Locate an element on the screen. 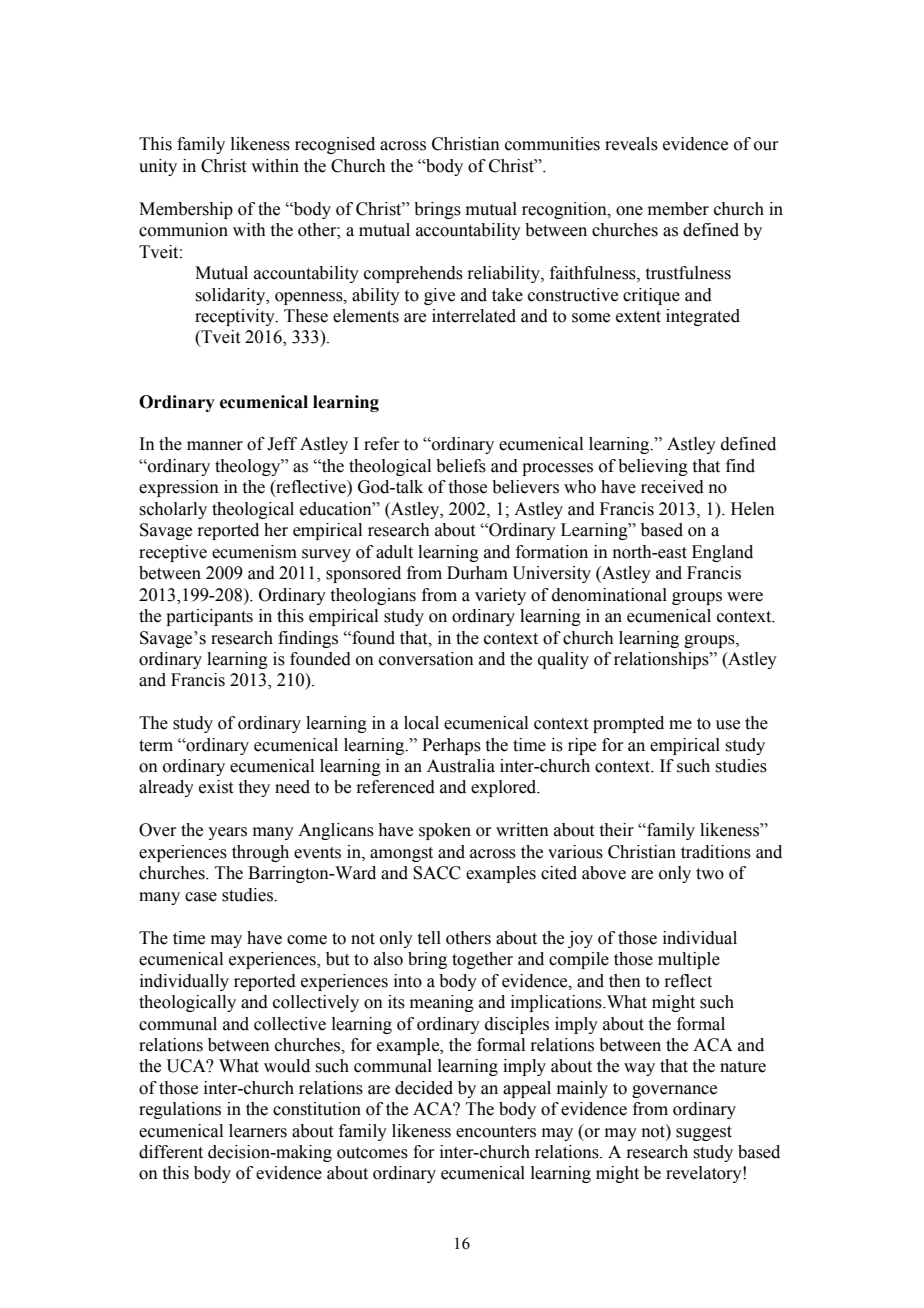 The image size is (924, 1308). beliefs is located at coordinates (461, 466).
